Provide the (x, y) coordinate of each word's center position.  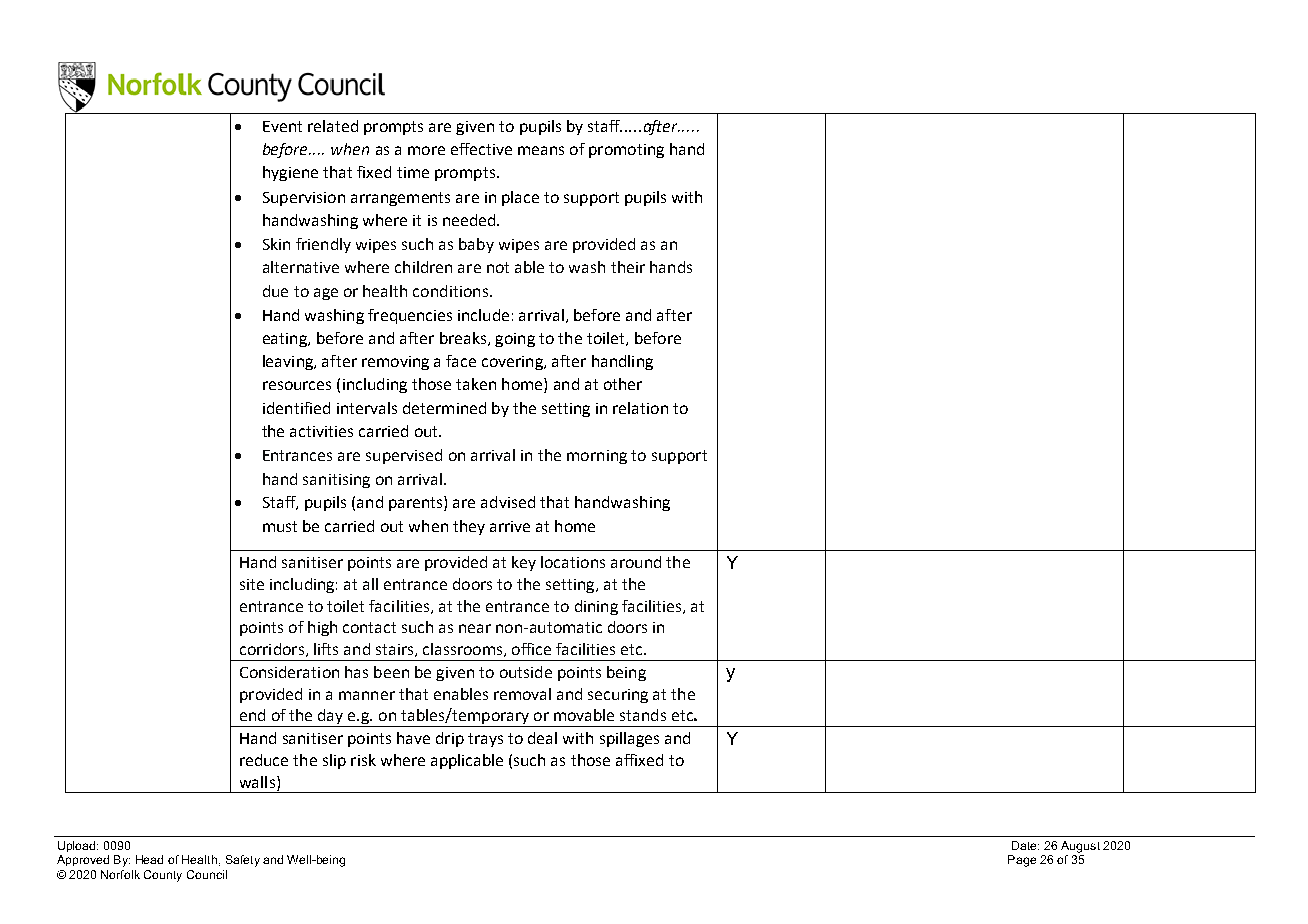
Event (282, 126)
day (331, 718)
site (252, 584)
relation (640, 408)
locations (573, 562)
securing (618, 696)
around (636, 562)
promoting (626, 151)
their (628, 267)
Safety (243, 861)
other (623, 384)
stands (643, 715)
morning (597, 457)
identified (296, 408)
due (275, 291)
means (541, 150)
